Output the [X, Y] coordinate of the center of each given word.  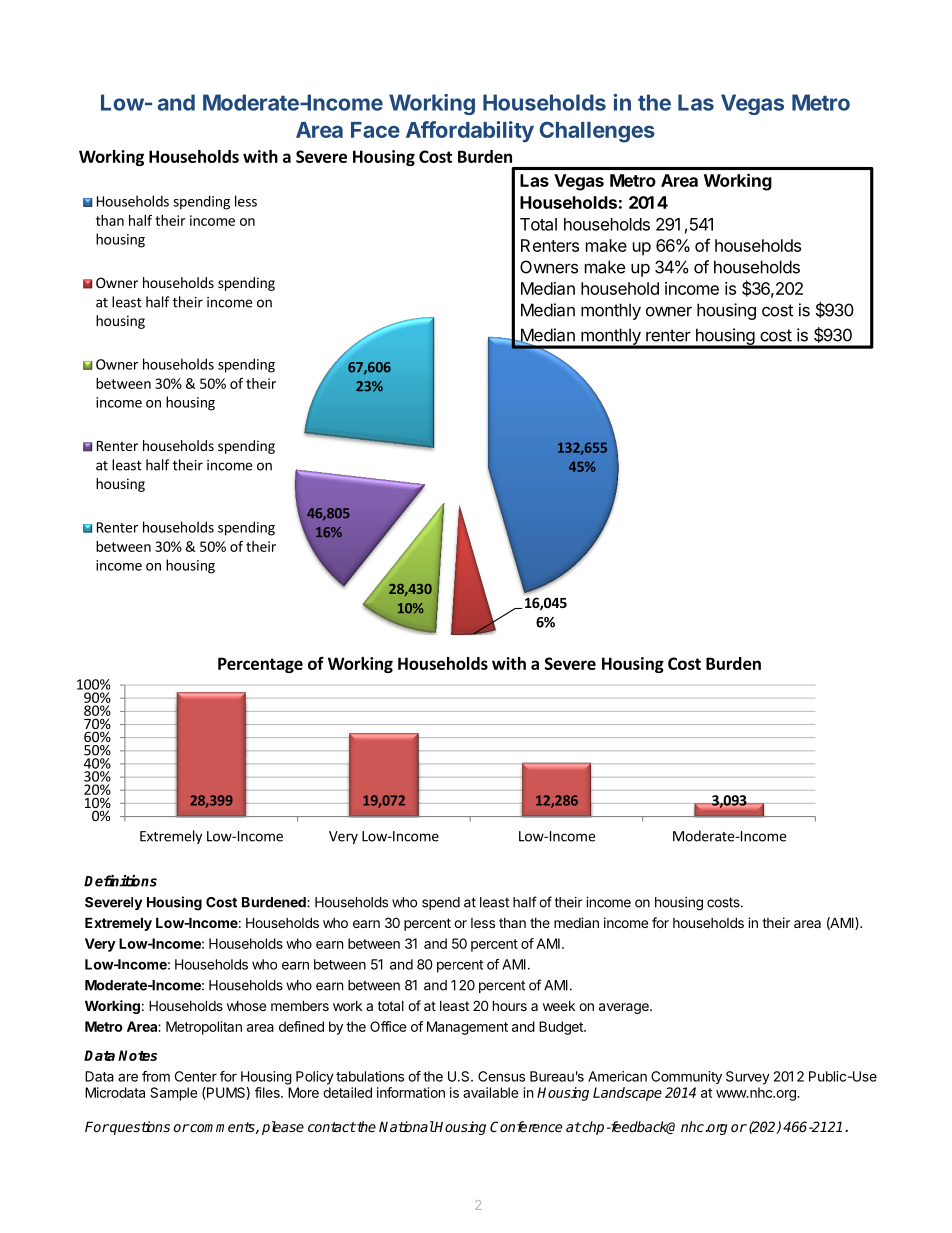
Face [375, 130]
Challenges [597, 132]
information [411, 1092]
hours [510, 1005]
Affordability [470, 132]
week [559, 1006]
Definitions [120, 881]
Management [467, 1028]
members [300, 1005]
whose [246, 1006]
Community [686, 1077]
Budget [562, 1028]
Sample [173, 1094]
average [625, 1008]
